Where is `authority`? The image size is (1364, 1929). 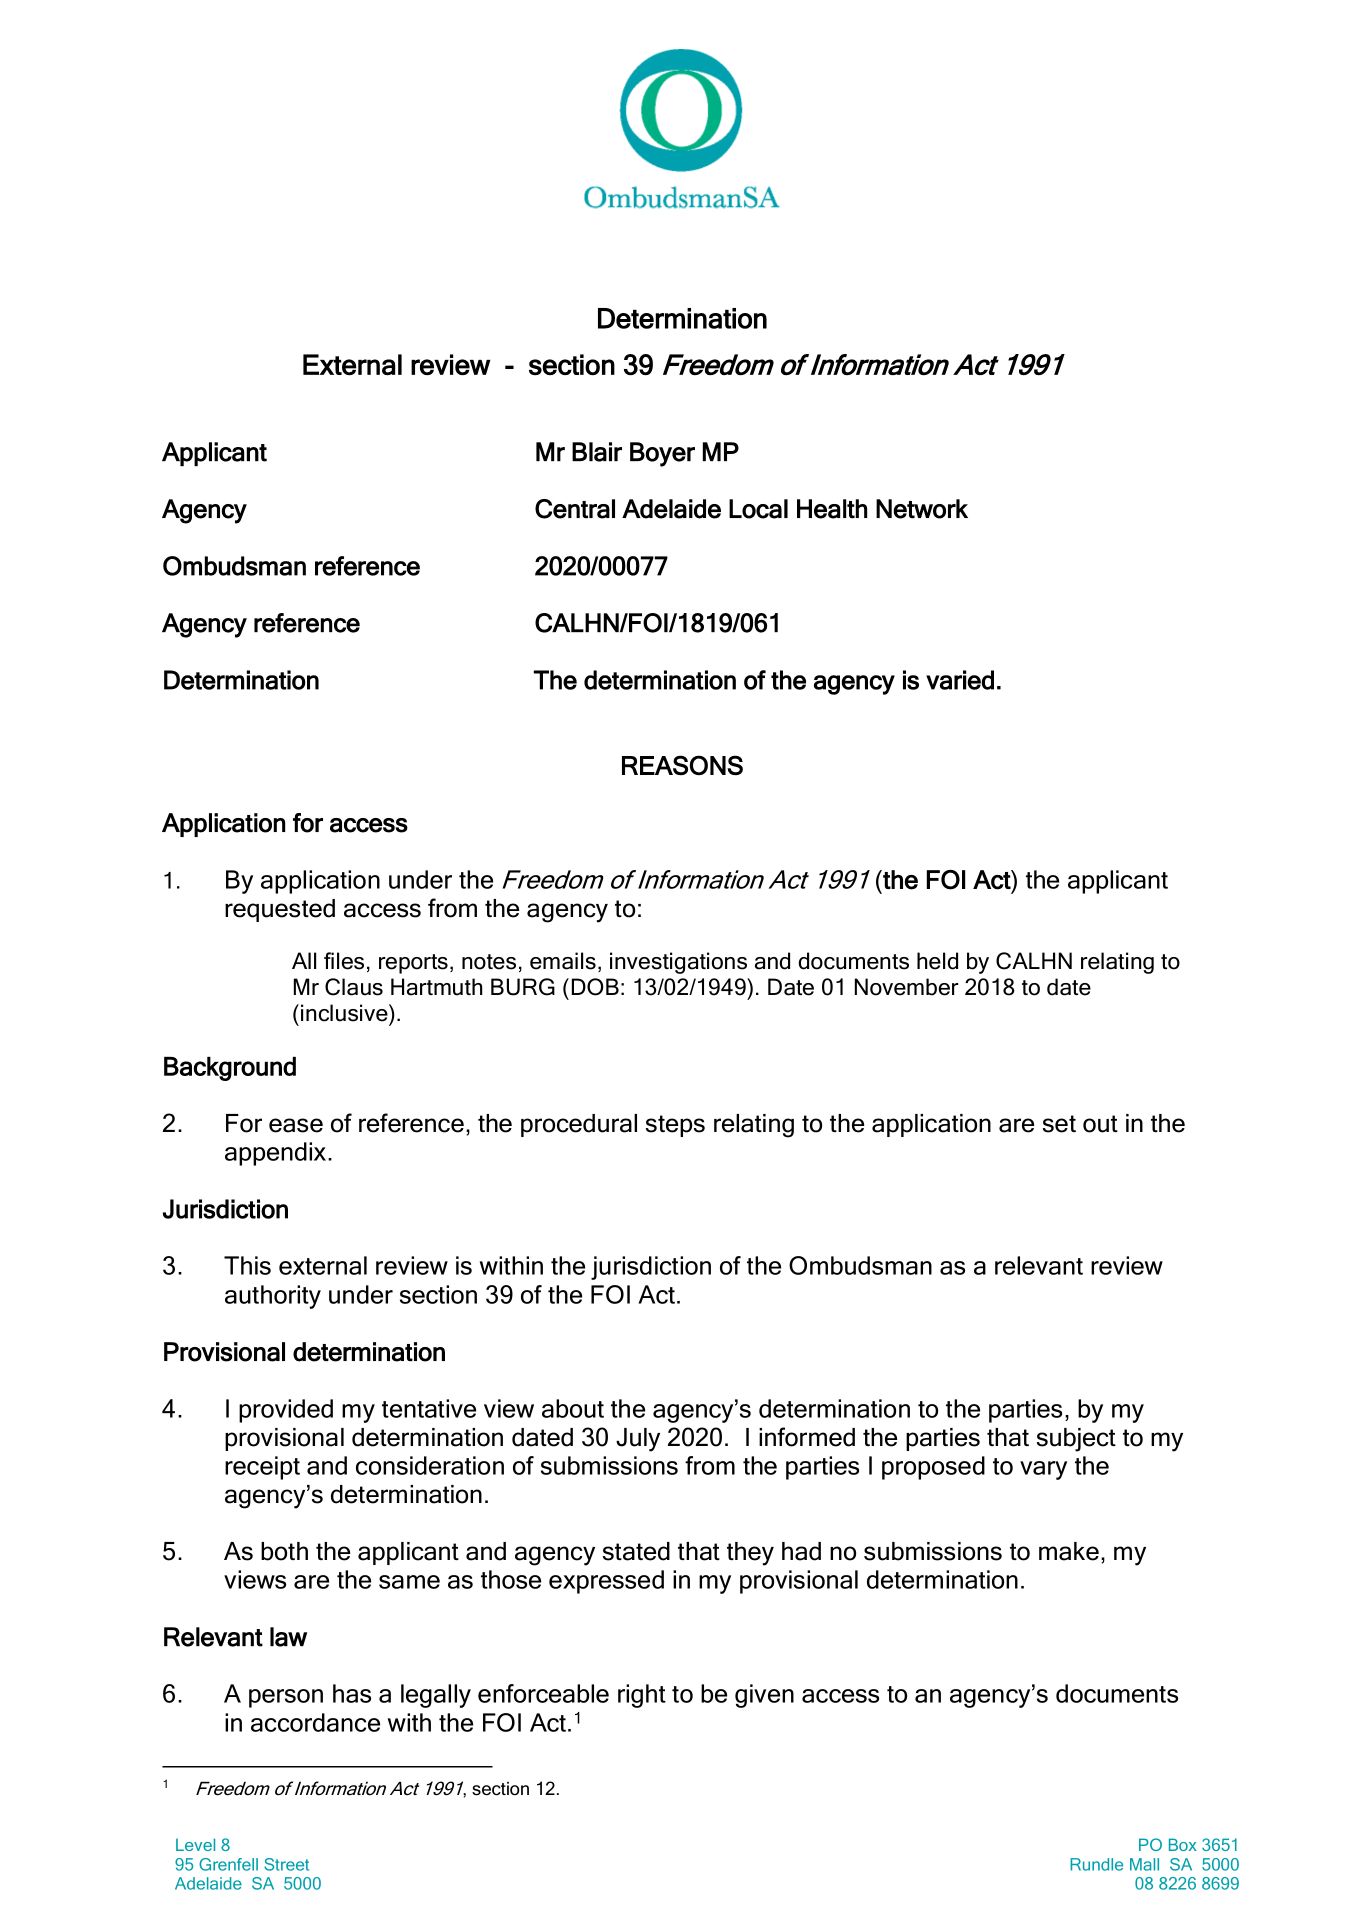
authority is located at coordinates (273, 1297).
